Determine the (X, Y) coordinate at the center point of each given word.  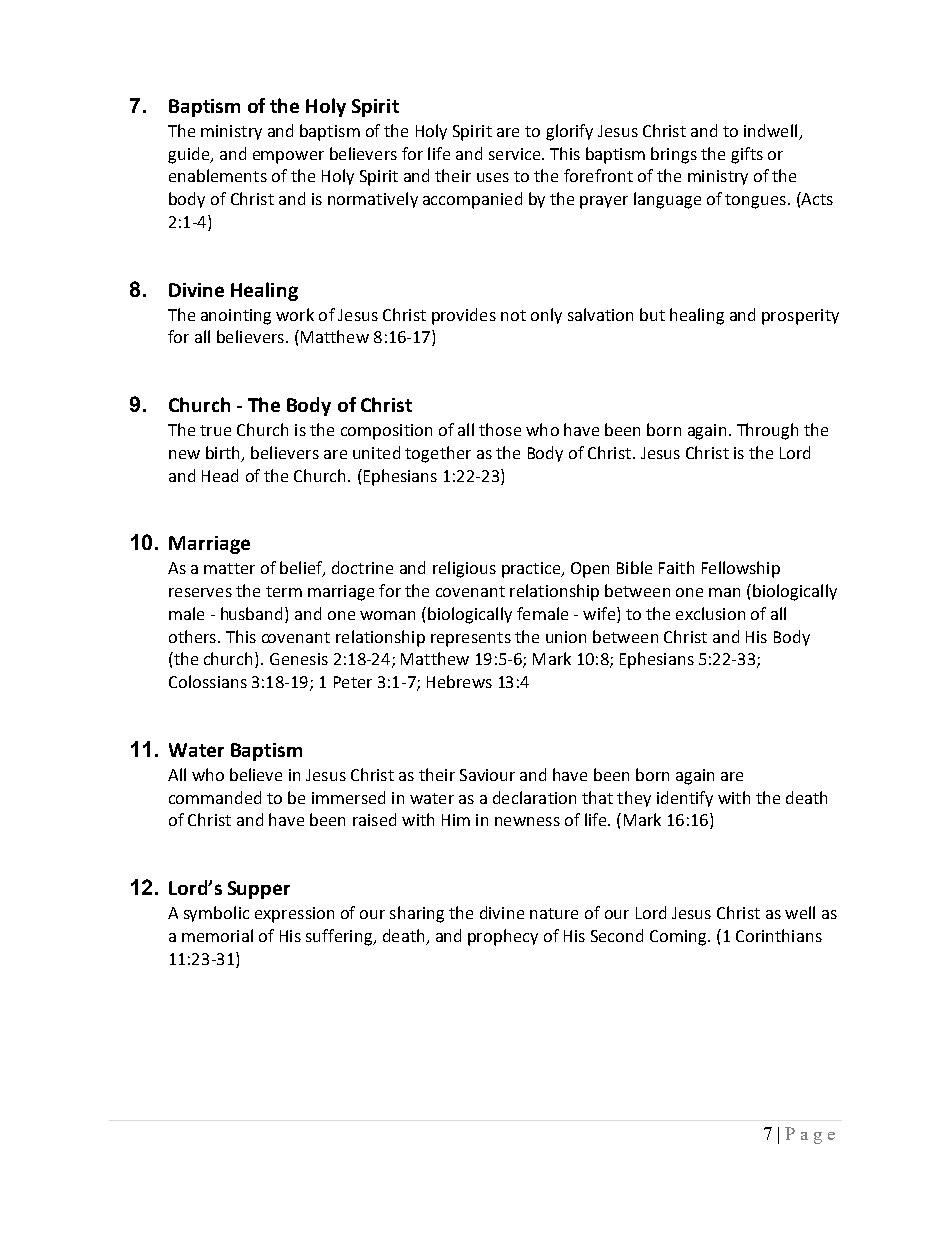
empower (288, 157)
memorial (217, 935)
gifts (747, 155)
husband (253, 613)
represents (471, 639)
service (516, 154)
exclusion (710, 613)
